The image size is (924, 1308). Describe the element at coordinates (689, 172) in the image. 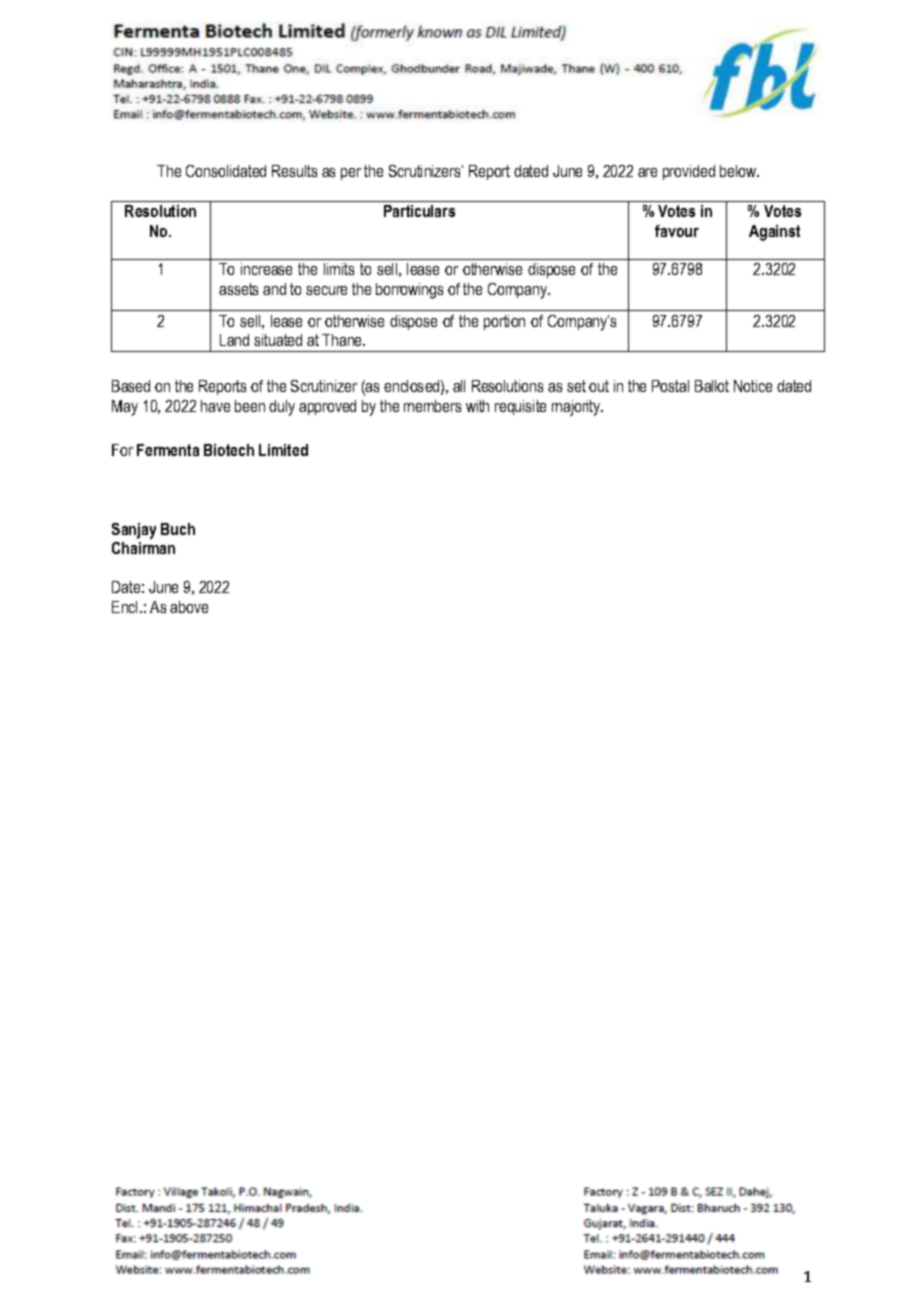

I see `provided` at that location.
